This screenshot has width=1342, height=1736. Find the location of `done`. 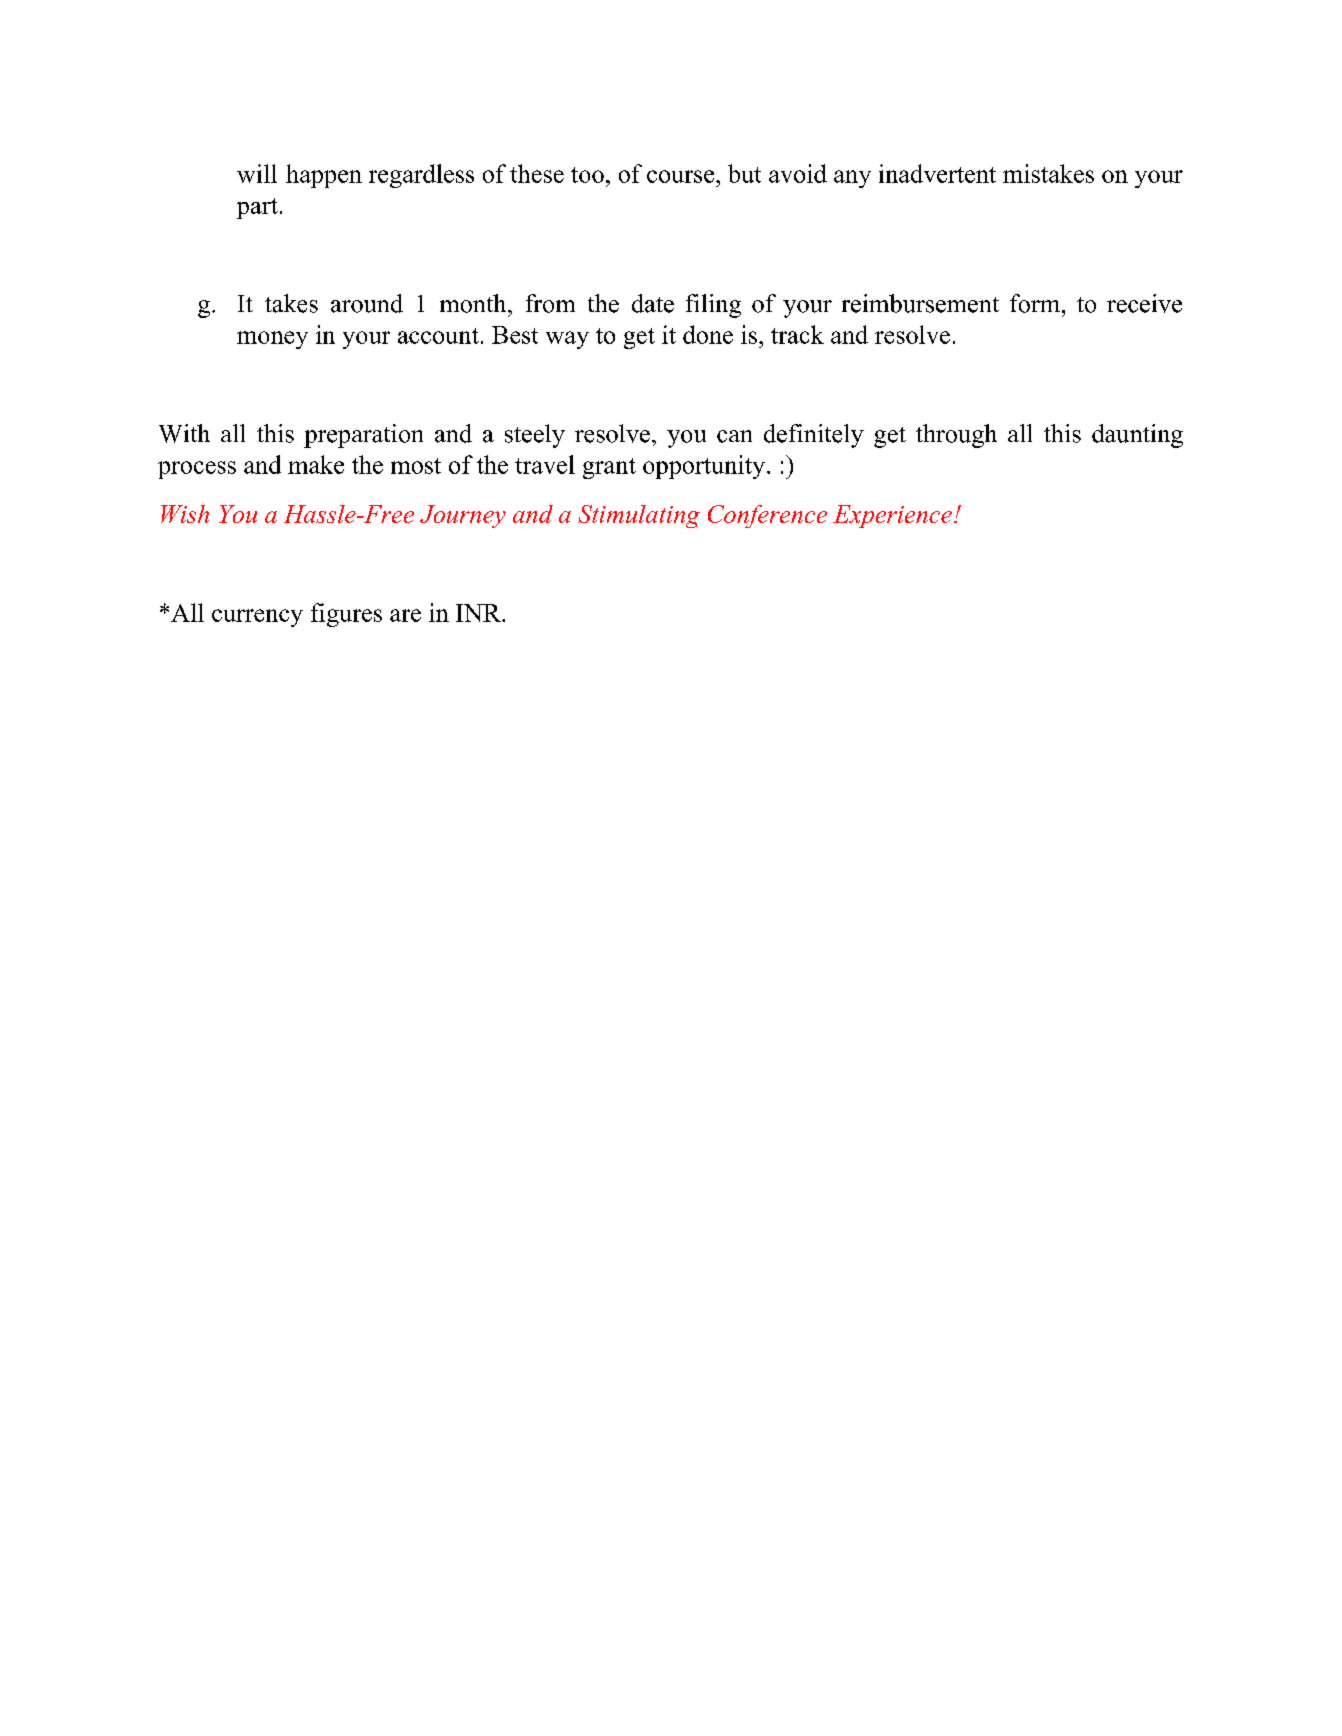

done is located at coordinates (708, 334).
